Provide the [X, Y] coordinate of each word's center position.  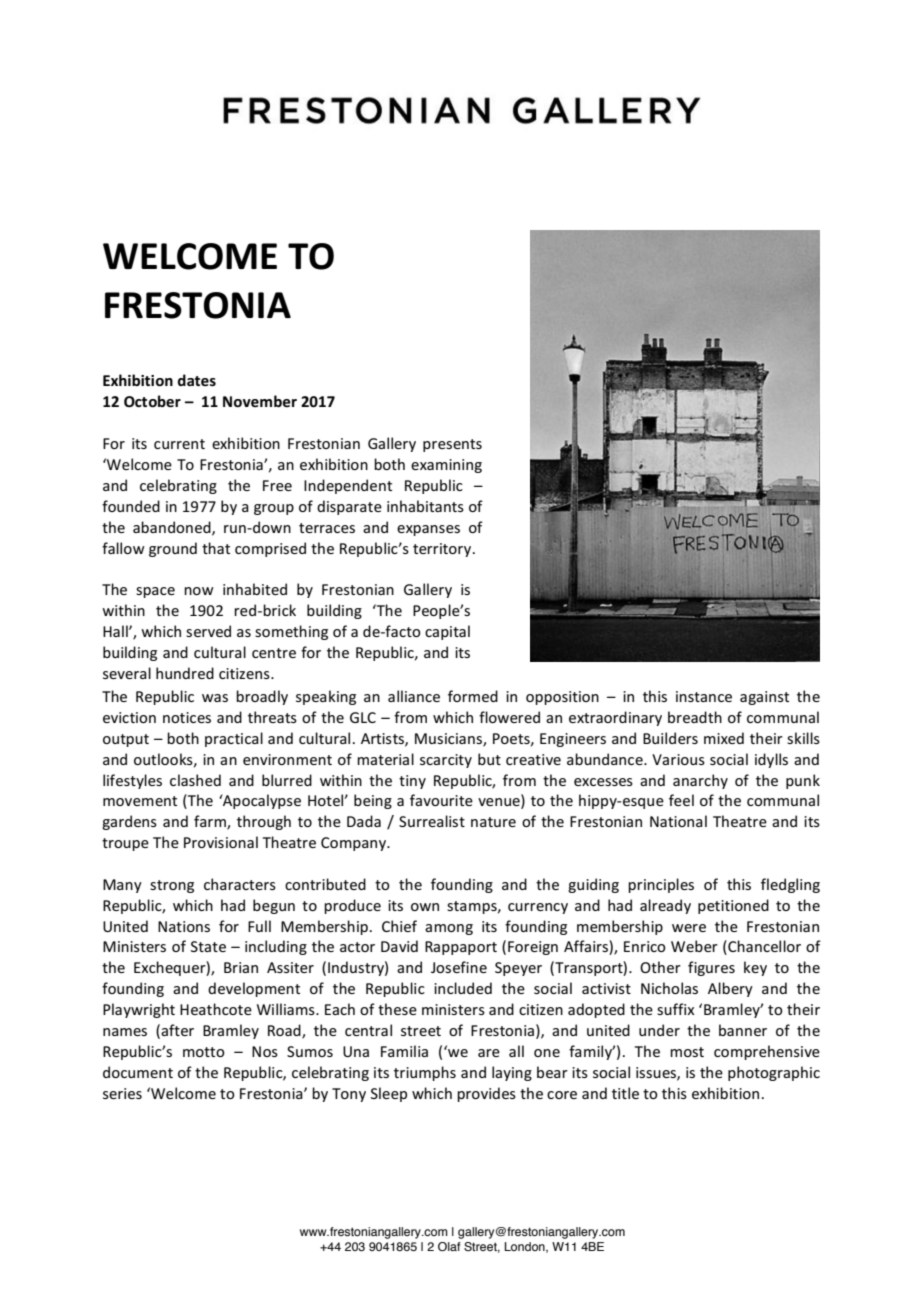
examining [446, 466]
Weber [694, 946]
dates [197, 380]
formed [473, 696]
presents [452, 445]
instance [704, 696]
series [122, 1093]
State [208, 946]
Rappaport [461, 948]
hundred [185, 673]
